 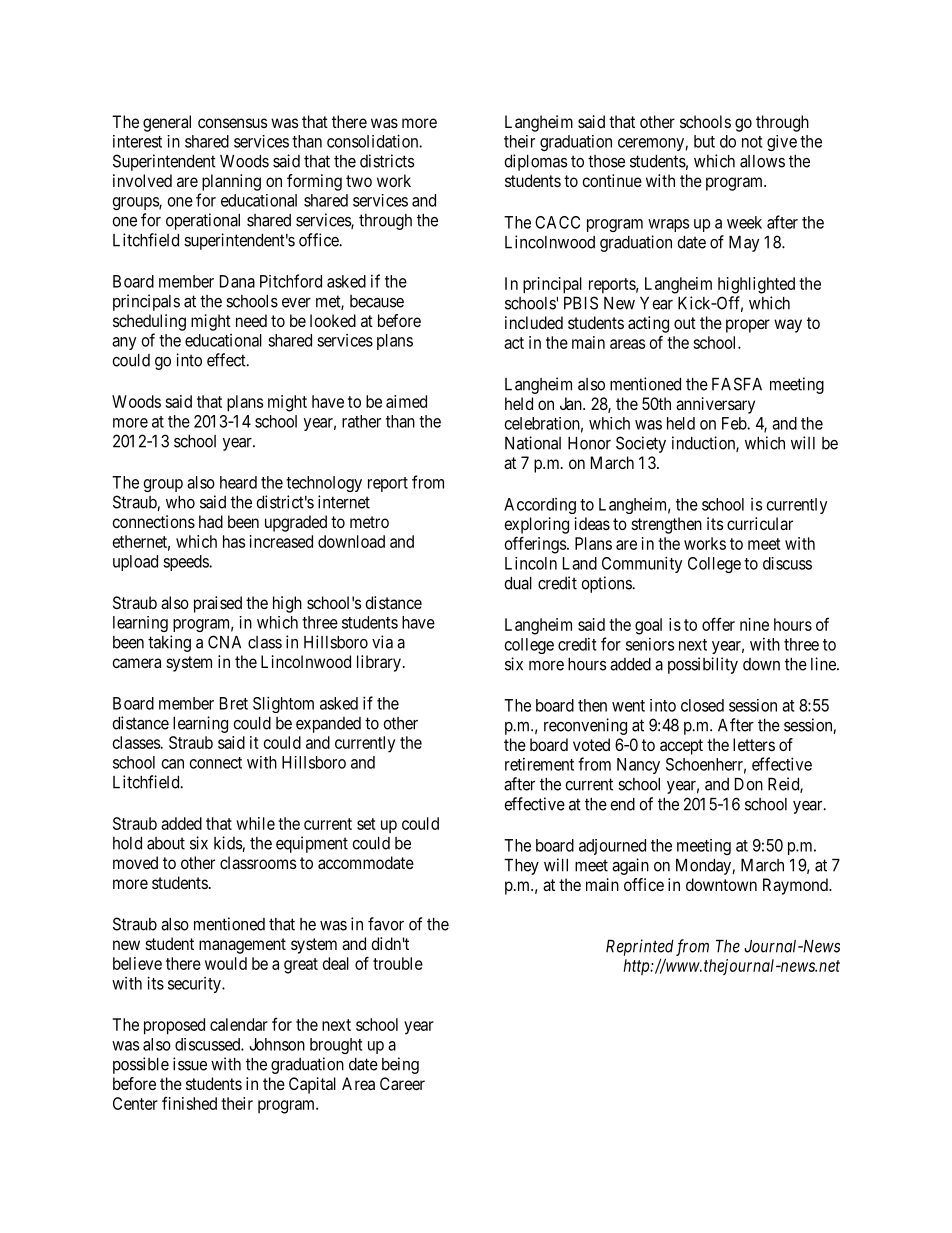 I want to click on issue, so click(x=190, y=1064).
